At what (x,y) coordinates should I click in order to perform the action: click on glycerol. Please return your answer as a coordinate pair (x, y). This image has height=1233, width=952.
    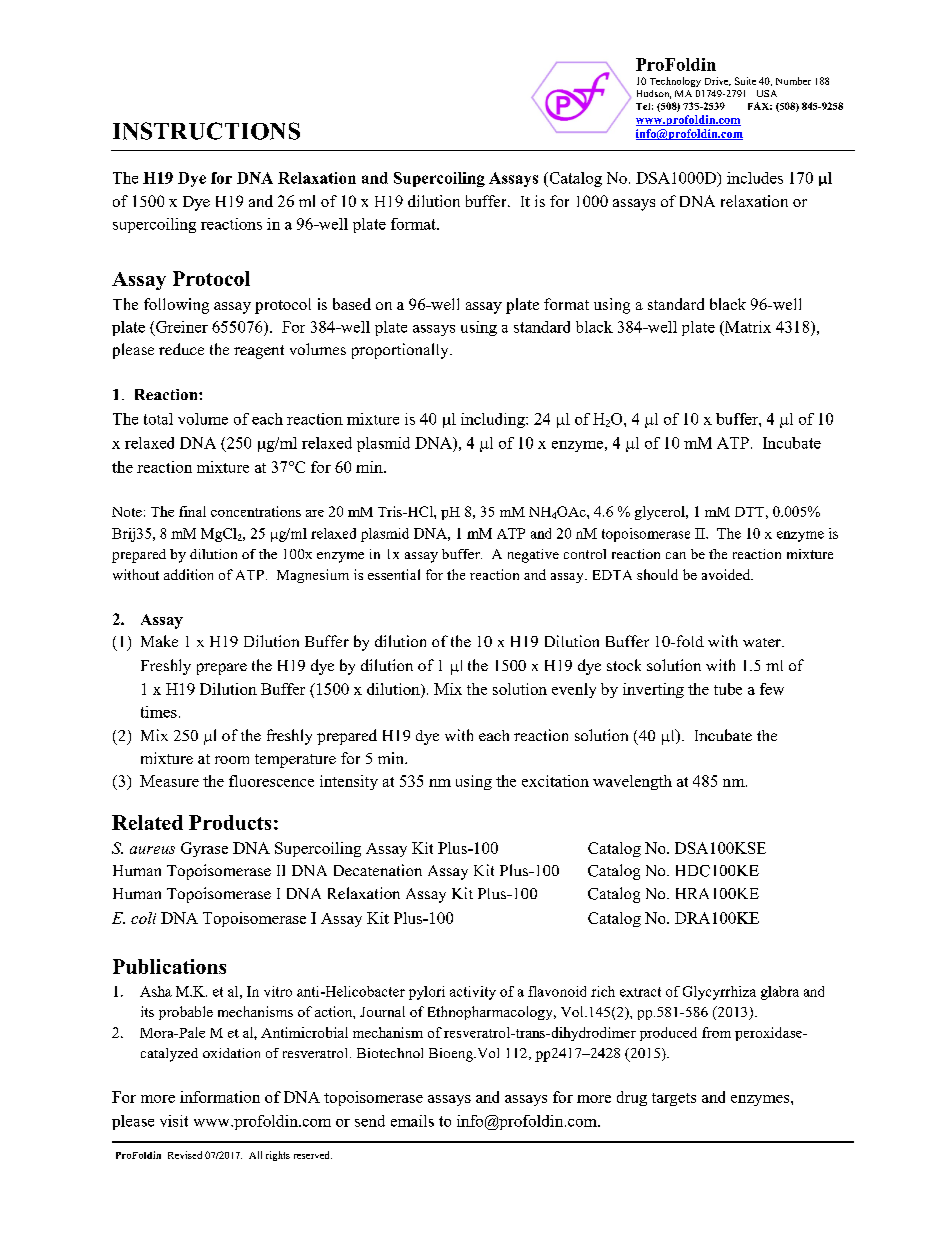
    Looking at the image, I should click on (661, 513).
